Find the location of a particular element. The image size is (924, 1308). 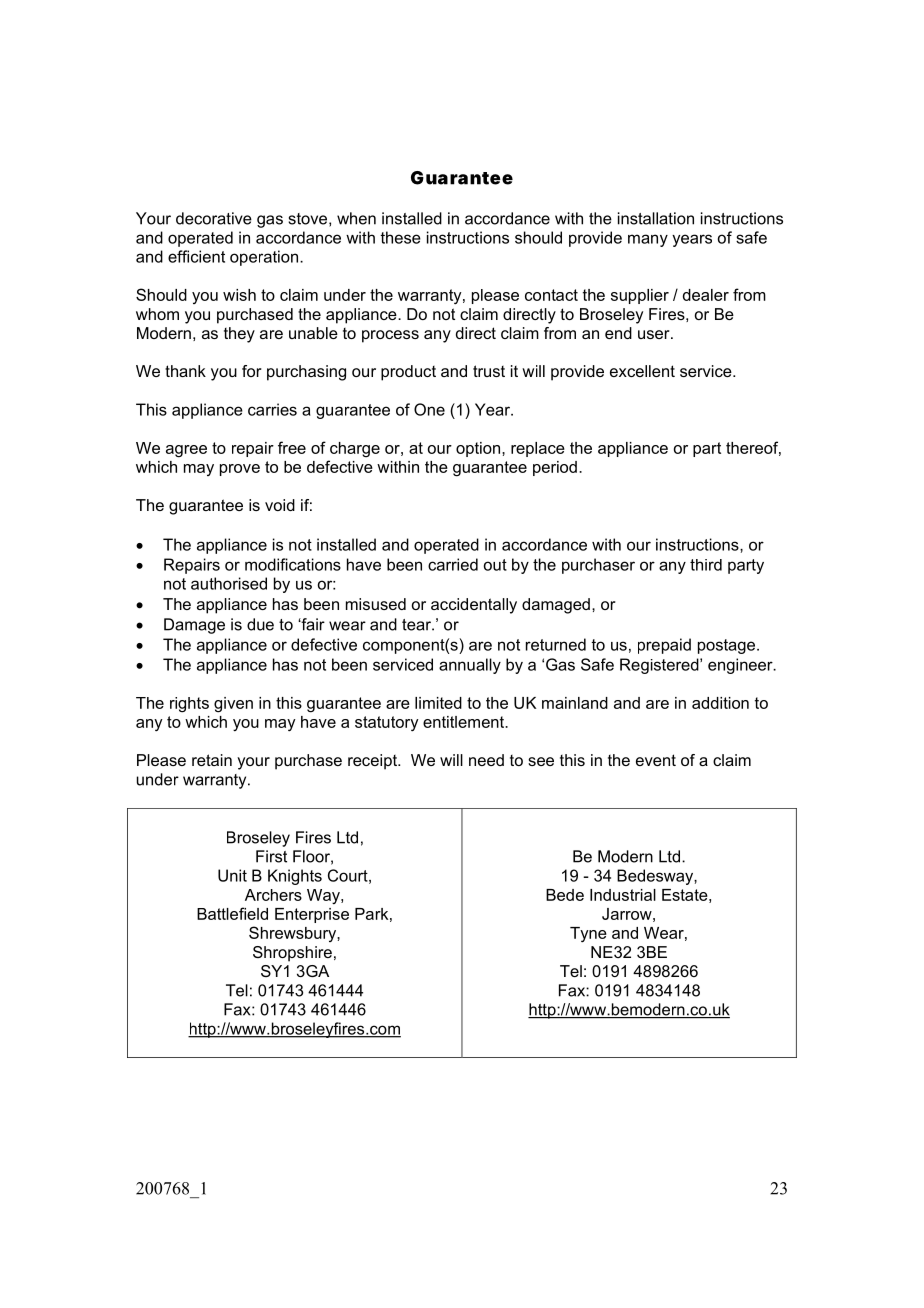

option is located at coordinates (479, 449).
